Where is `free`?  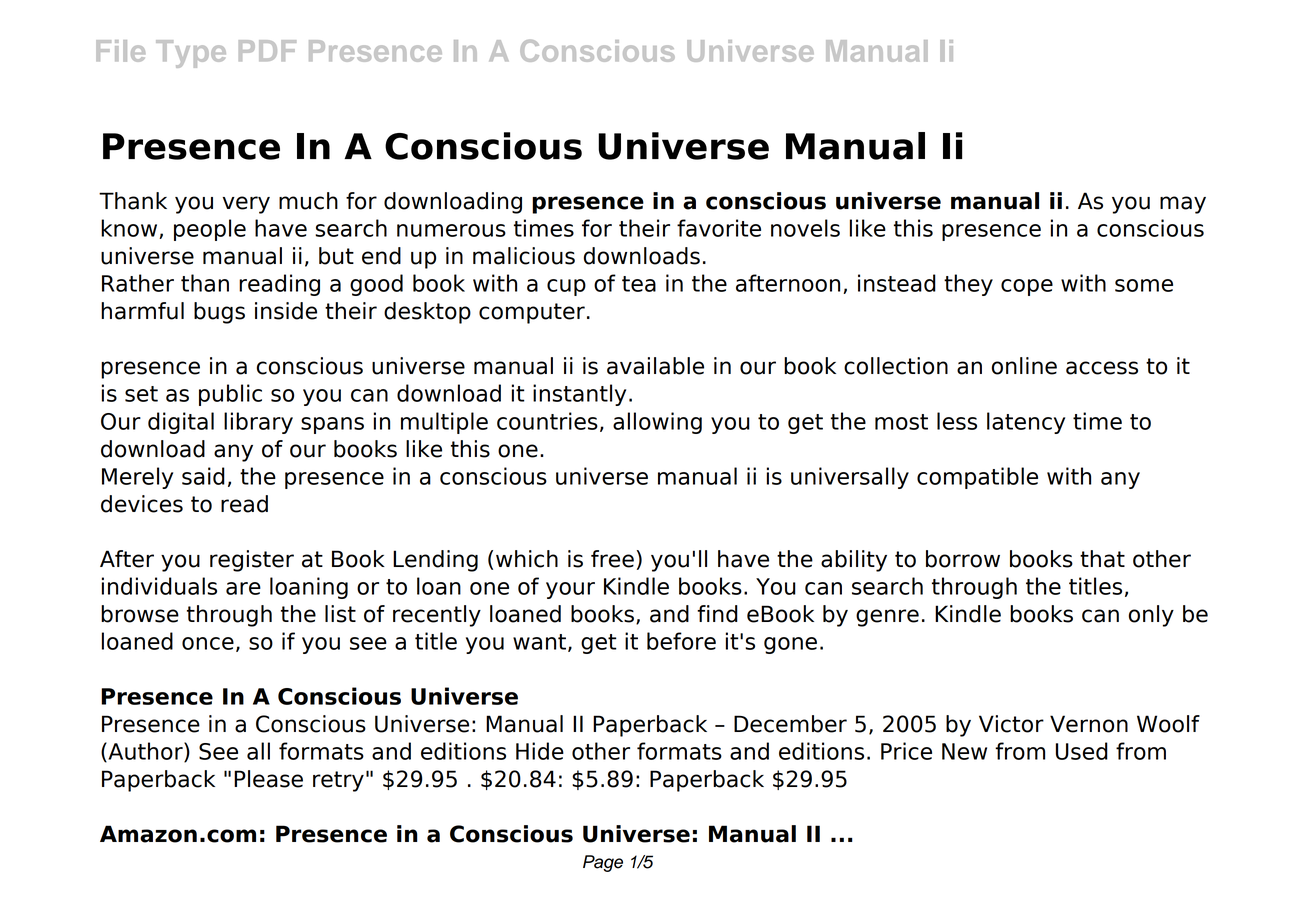
free is located at coordinates (612, 559).
